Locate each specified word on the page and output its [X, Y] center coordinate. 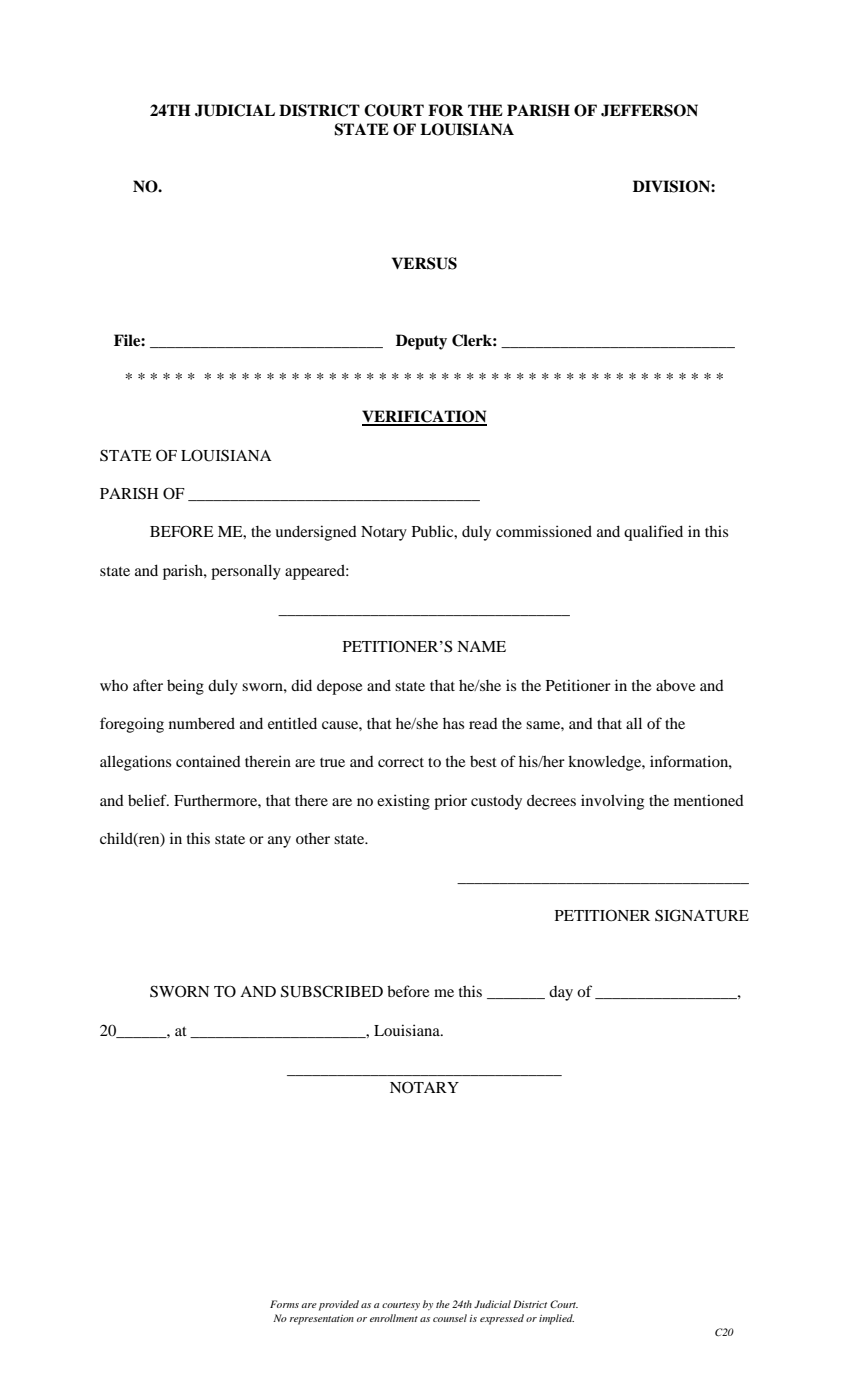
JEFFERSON [649, 110]
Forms [284, 1304]
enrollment [394, 1318]
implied [556, 1319]
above [675, 685]
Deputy [421, 342]
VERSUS [424, 263]
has [453, 723]
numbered [202, 723]
